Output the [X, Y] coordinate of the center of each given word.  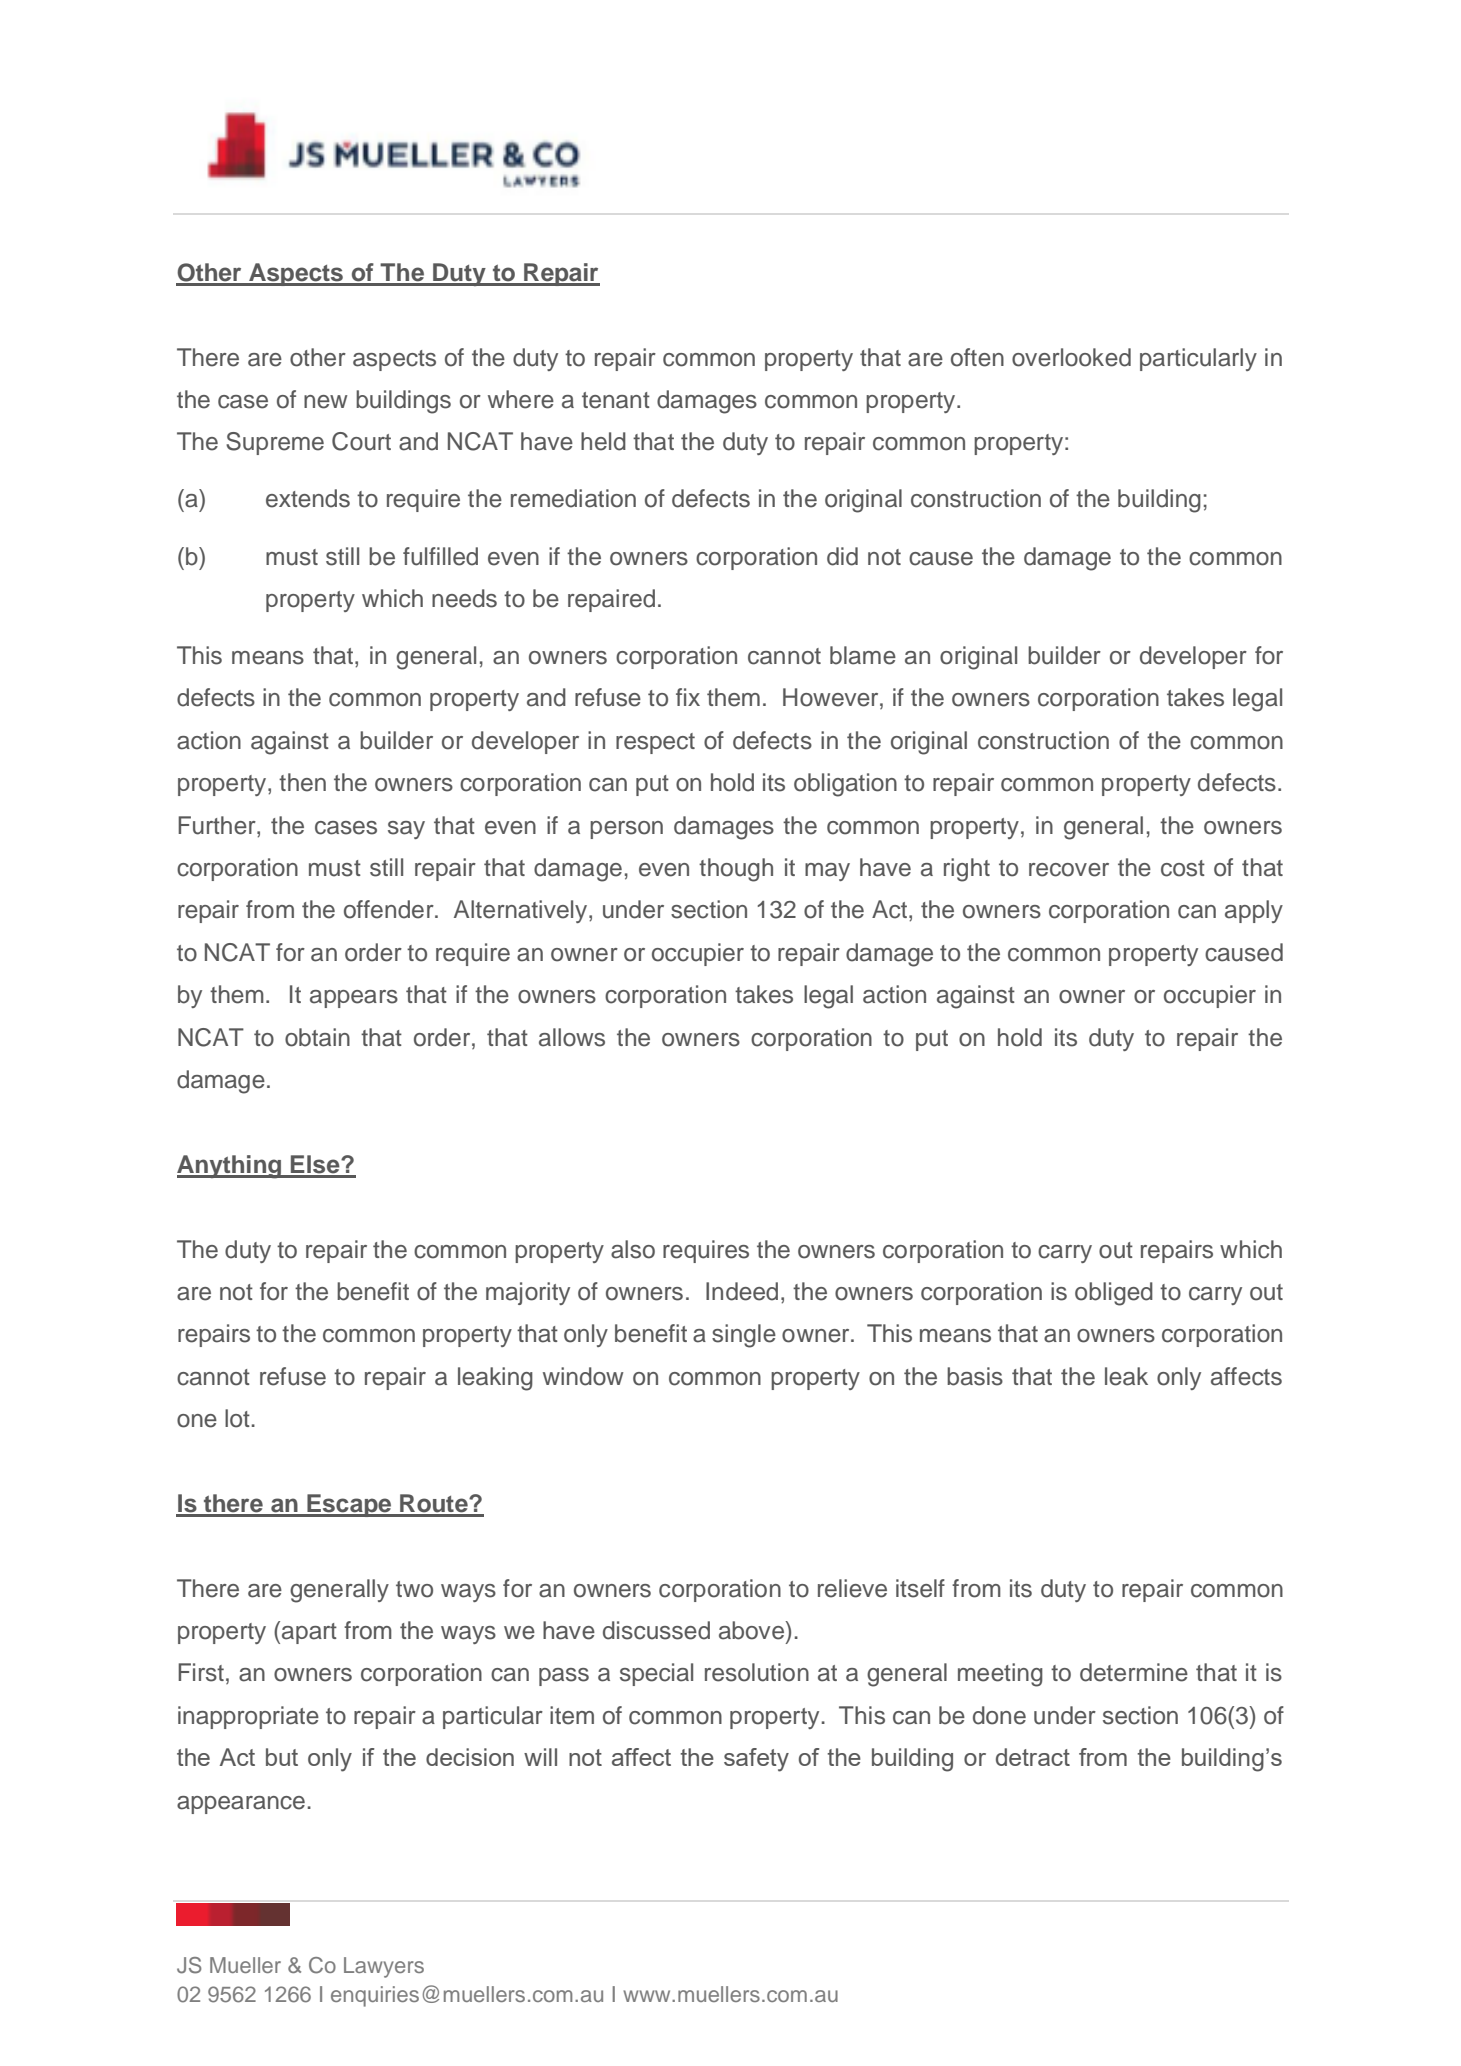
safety [756, 1760]
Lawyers [384, 1967]
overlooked [1071, 357]
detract [1033, 1757]
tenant [616, 400]
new [326, 402]
